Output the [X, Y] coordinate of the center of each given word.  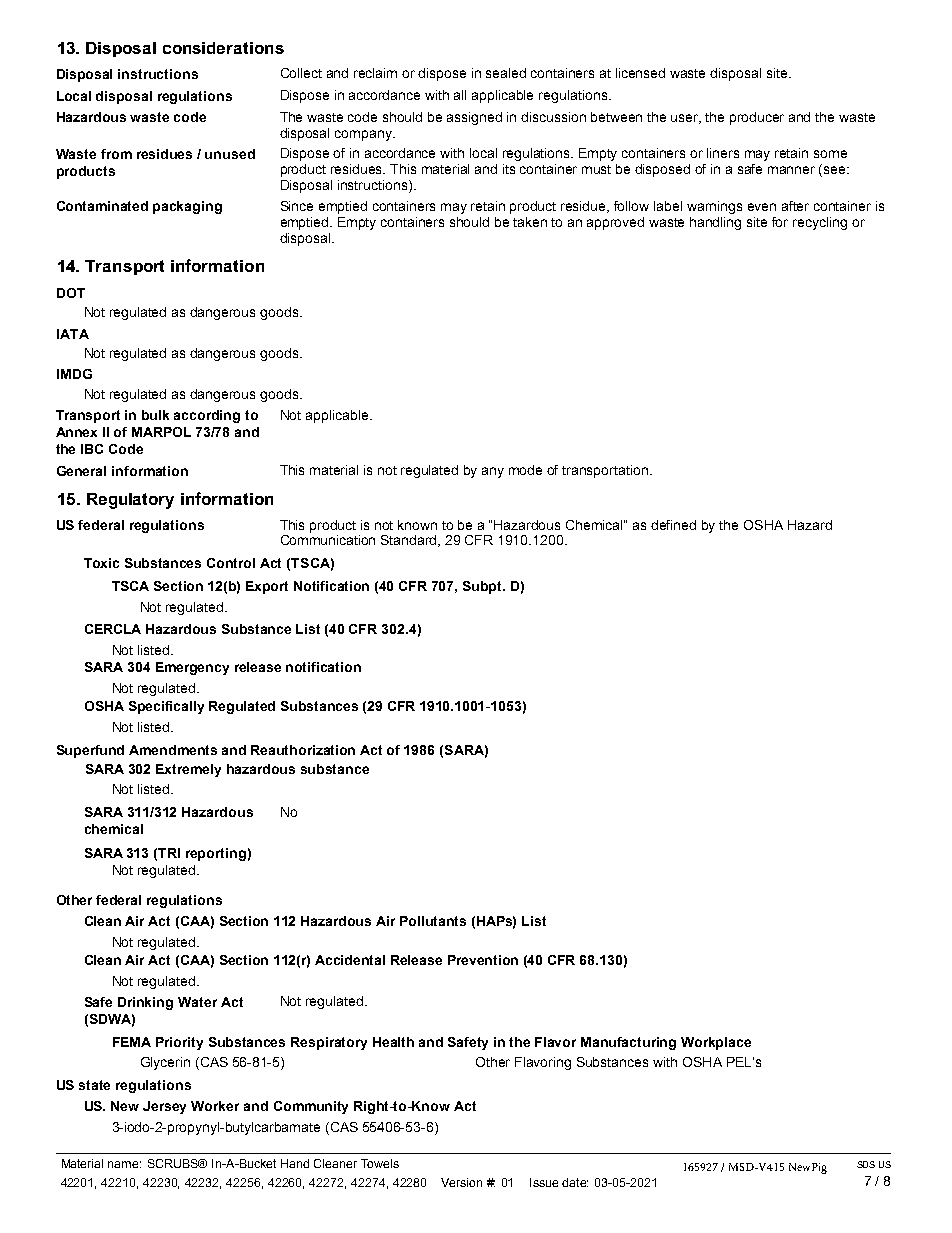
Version [461, 1182]
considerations [223, 48]
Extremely [188, 770]
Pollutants [433, 921]
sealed [506, 73]
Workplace [716, 1043]
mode [525, 470]
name [124, 1164]
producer [757, 118]
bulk [155, 415]
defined [673, 525]
